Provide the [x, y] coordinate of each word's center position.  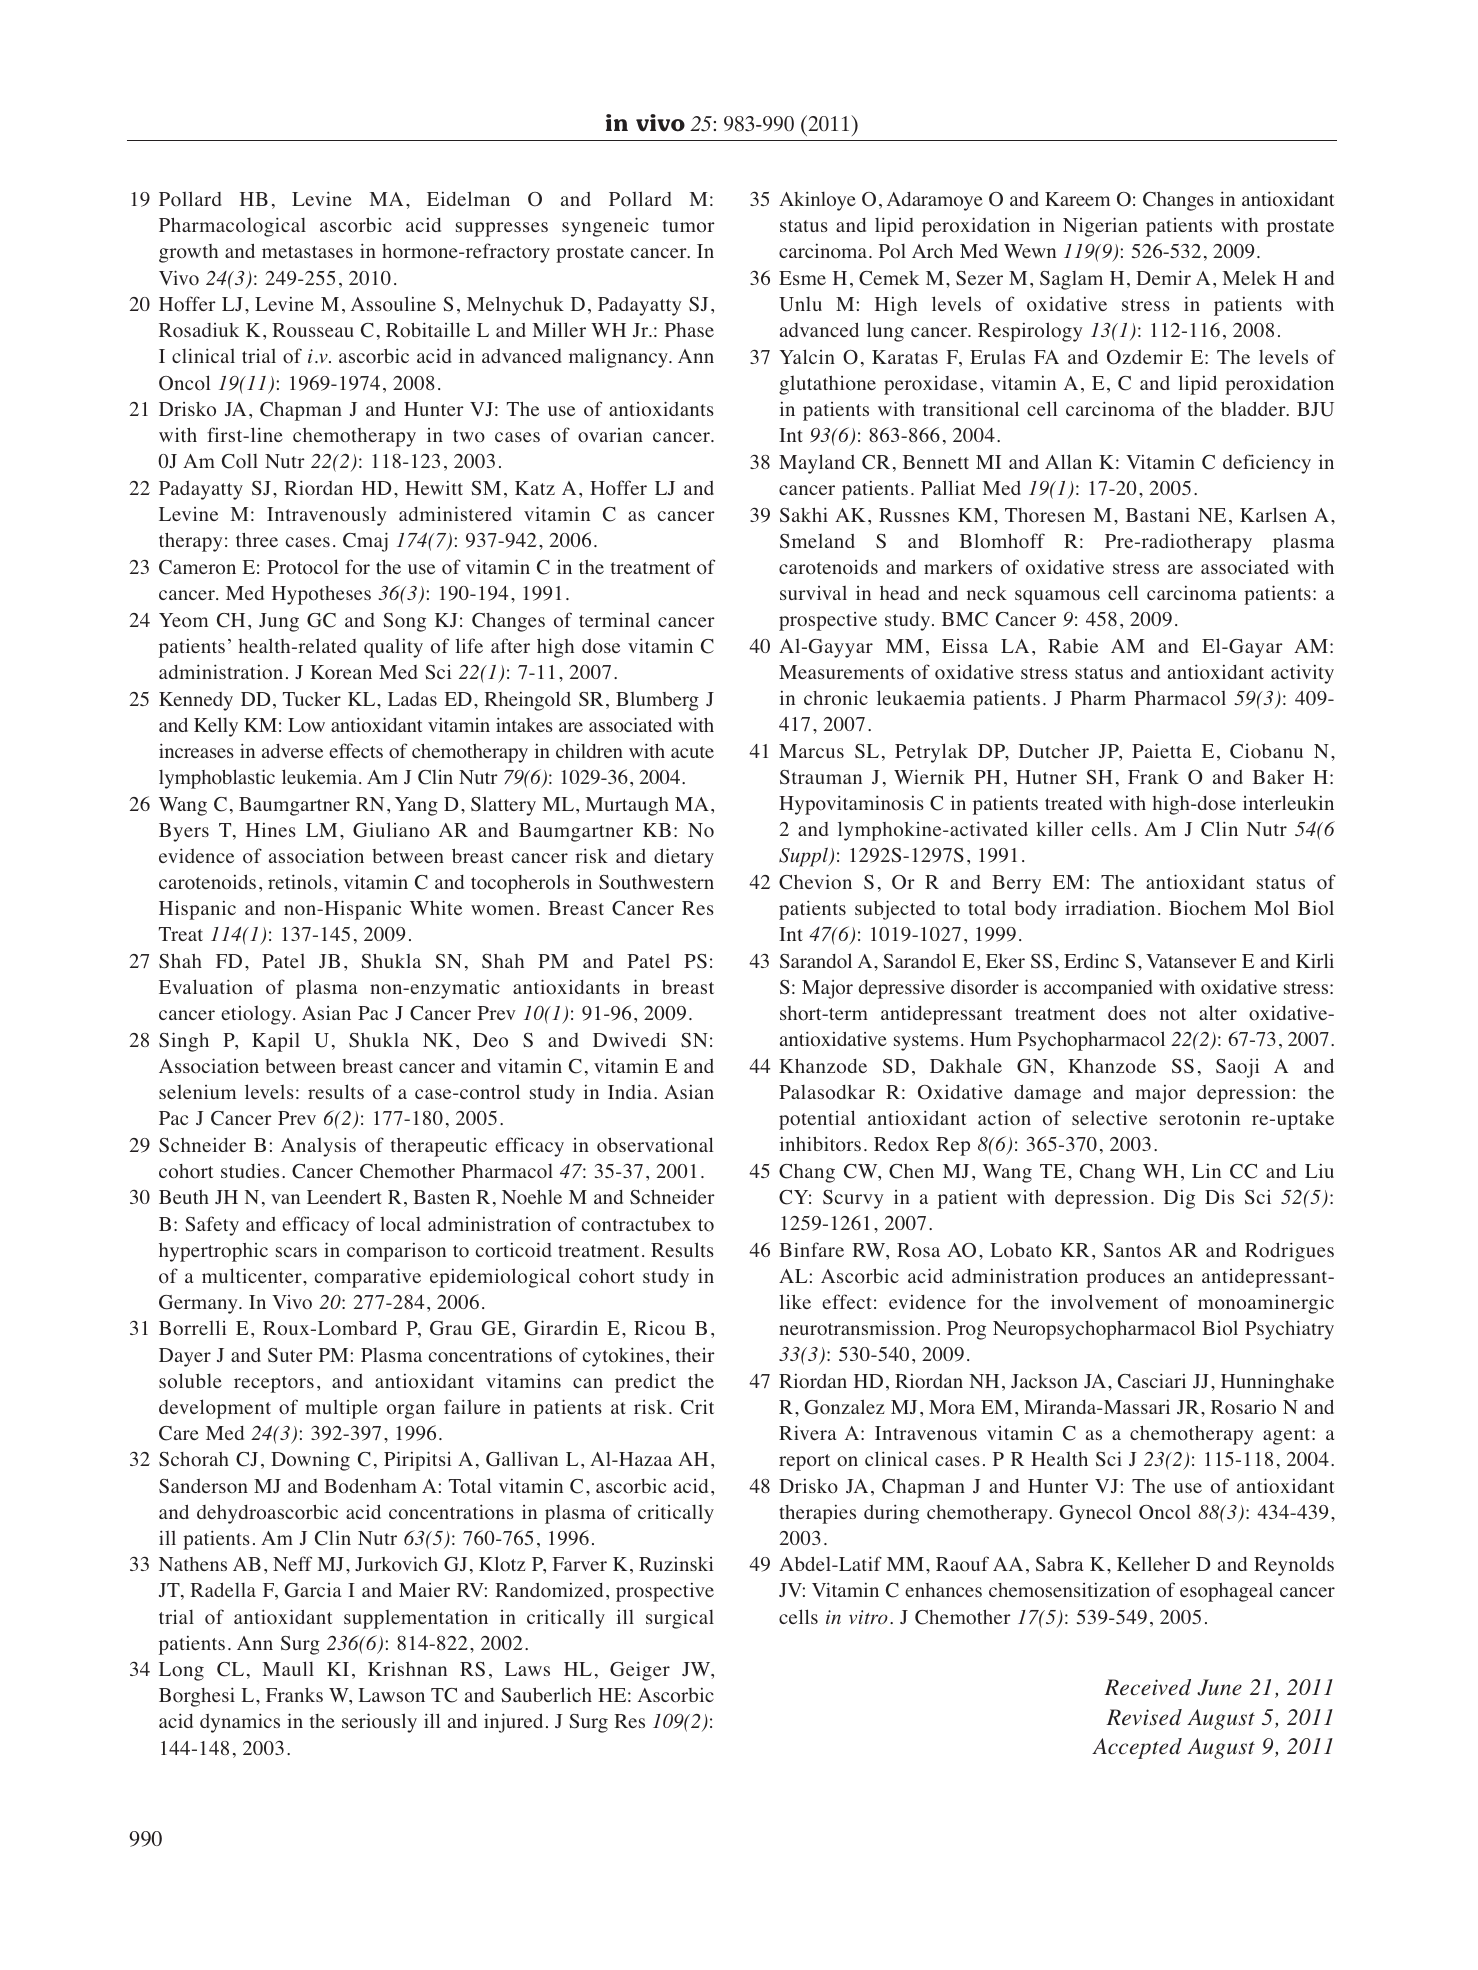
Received [1147, 1687]
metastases [307, 252]
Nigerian [1100, 227]
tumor [689, 226]
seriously [379, 1723]
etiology [257, 1015]
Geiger [640, 1671]
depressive [902, 989]
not [1173, 1014]
